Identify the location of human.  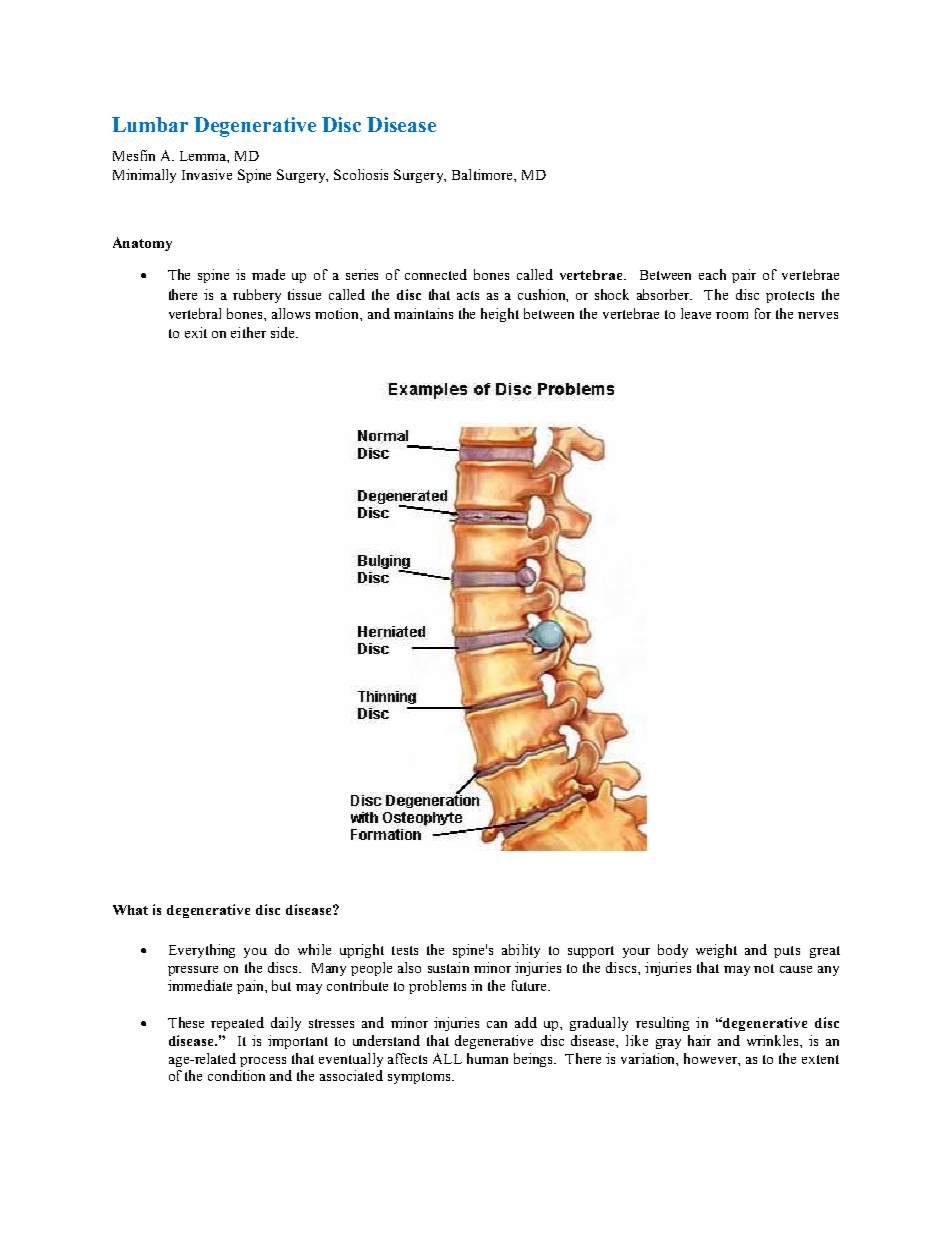
(487, 1058).
